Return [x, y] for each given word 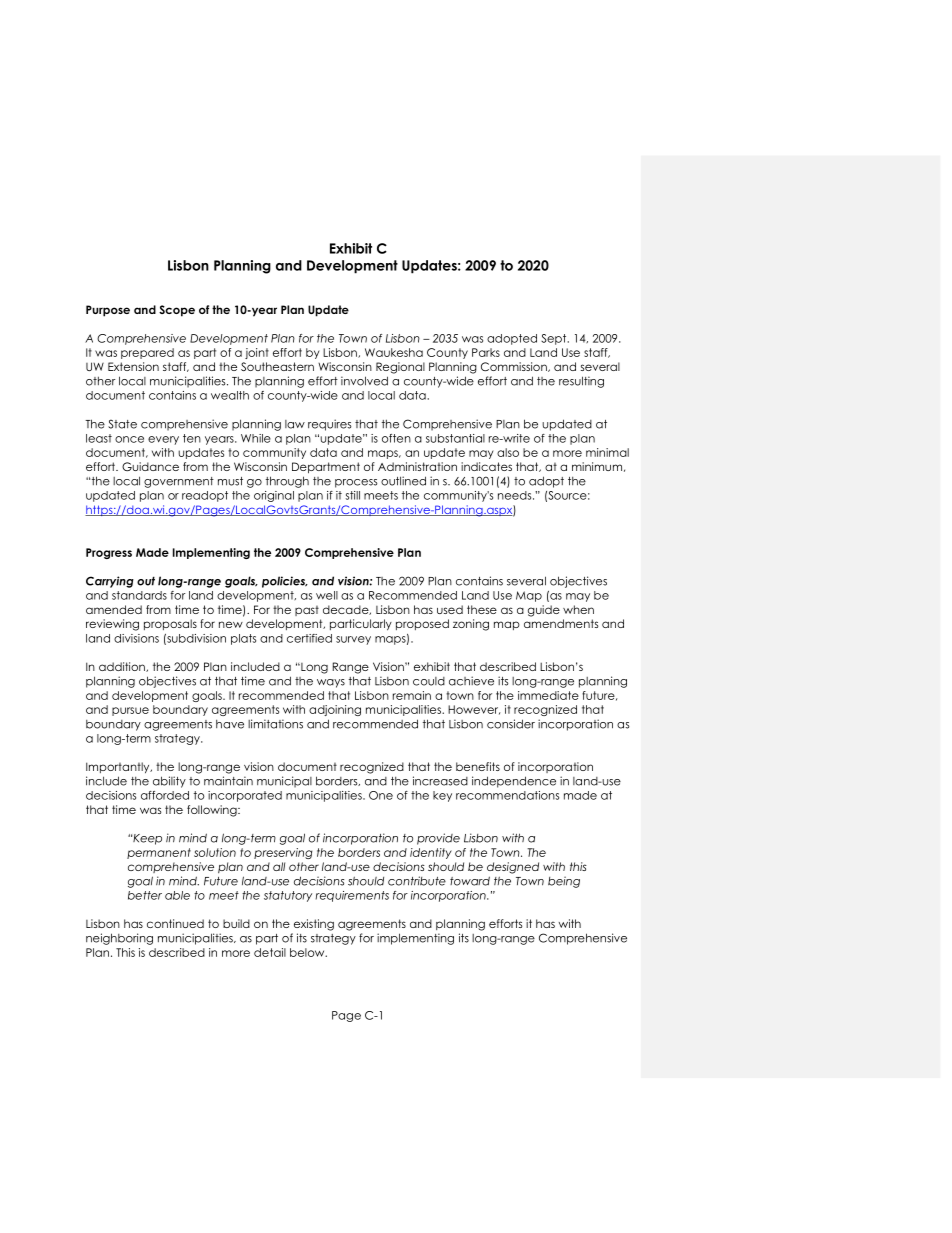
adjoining [335, 710]
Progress [109, 553]
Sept [555, 339]
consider [511, 724]
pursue [130, 711]
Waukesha [394, 352]
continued [175, 923]
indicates [486, 466]
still [353, 495]
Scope [177, 311]
